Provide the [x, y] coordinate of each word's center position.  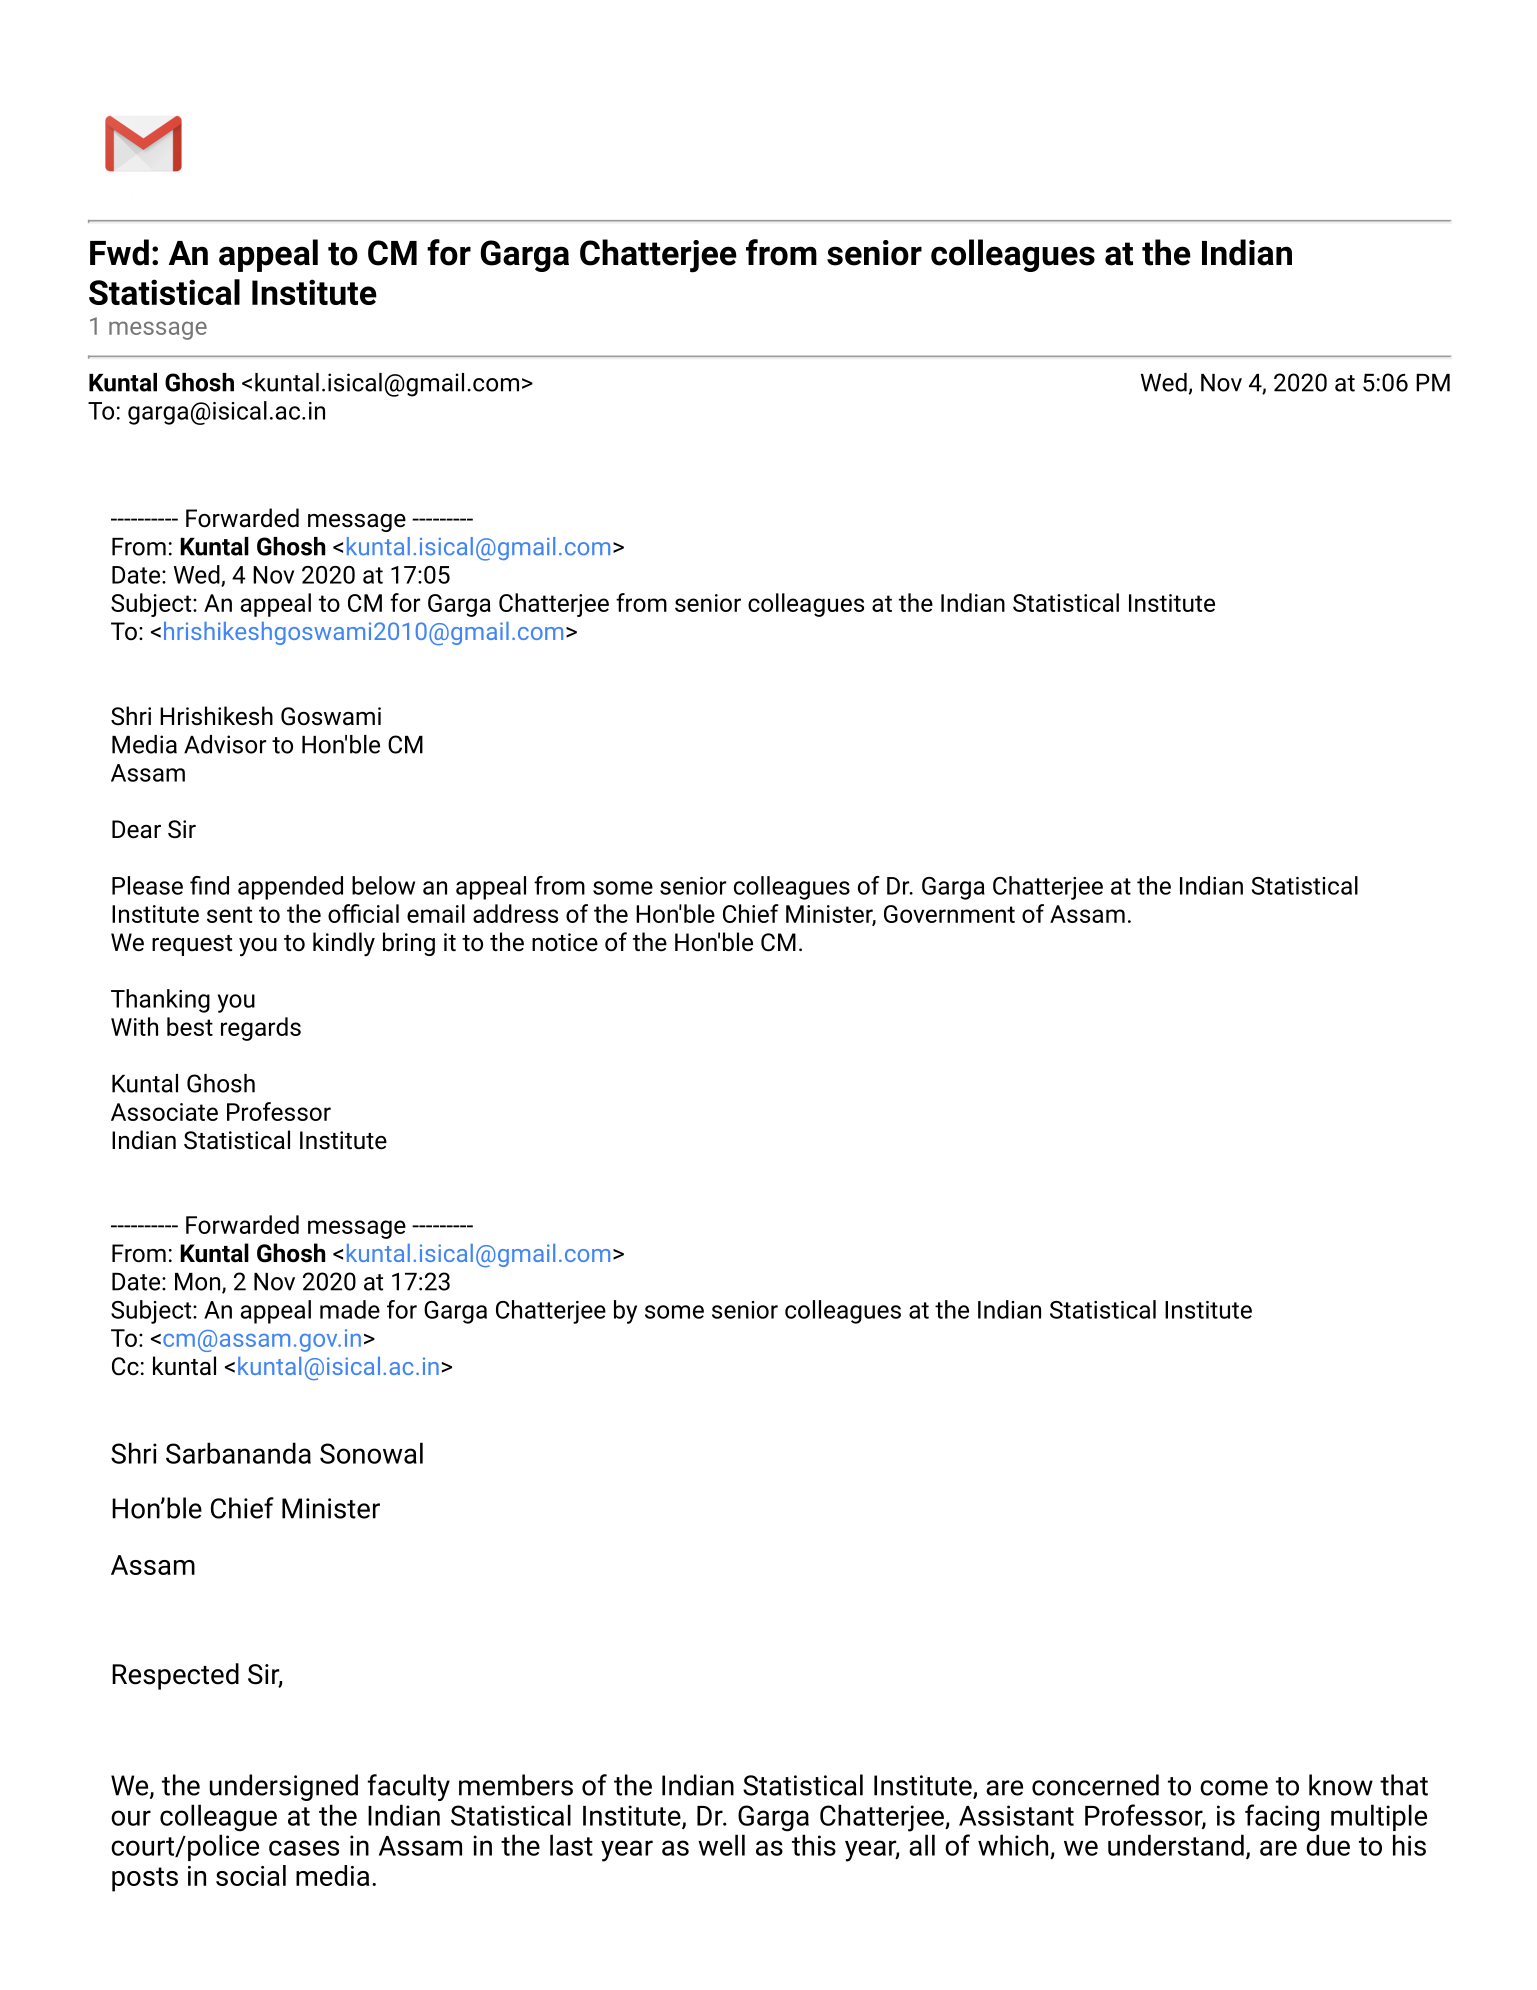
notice [565, 942]
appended [290, 888]
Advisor [225, 744]
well [721, 1845]
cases [304, 1848]
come [1234, 1788]
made [350, 1309]
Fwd [119, 252]
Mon [199, 1283]
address [515, 913]
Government [949, 914]
